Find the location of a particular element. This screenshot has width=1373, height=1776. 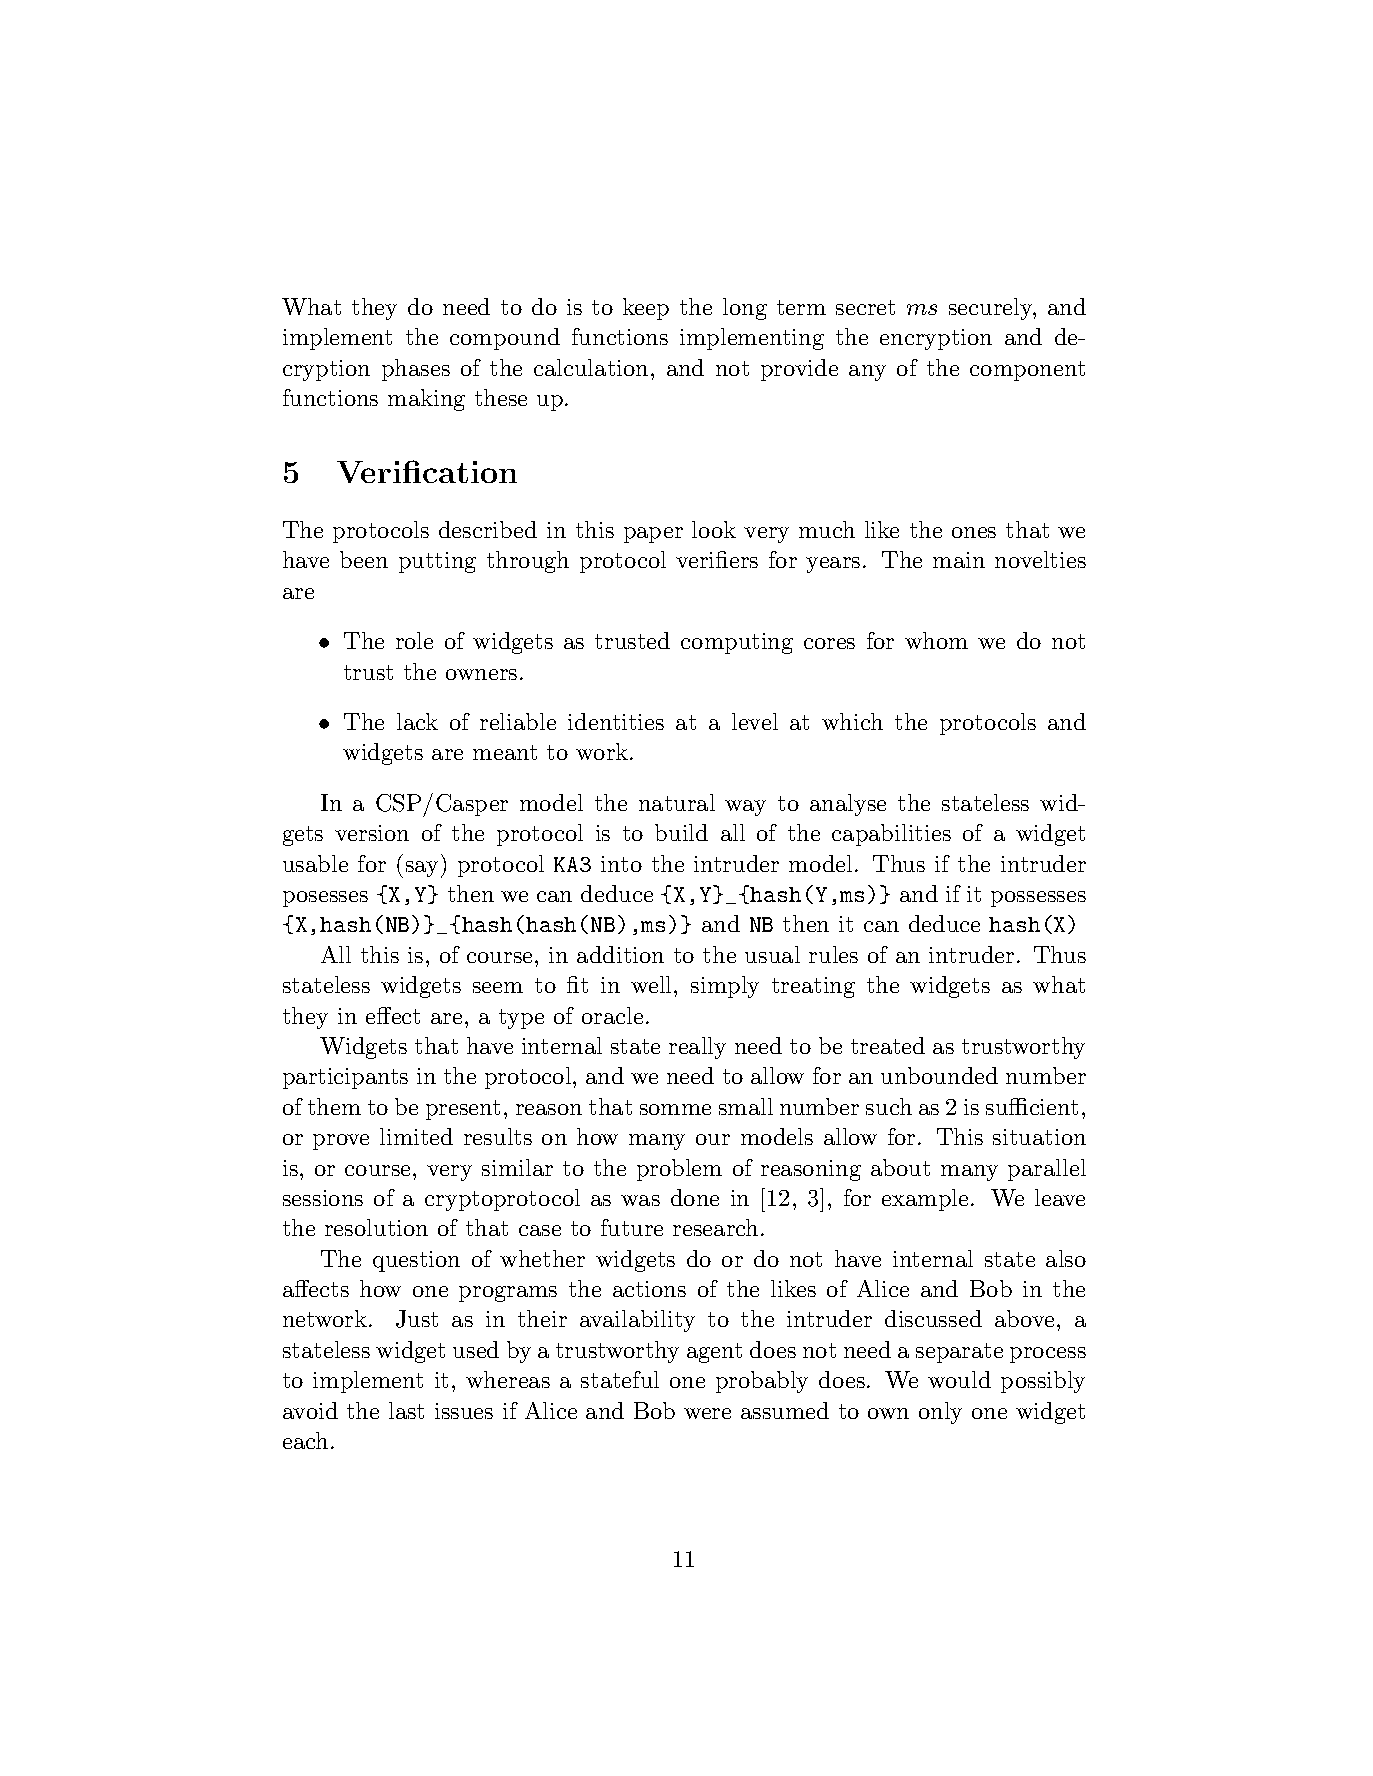

limited is located at coordinates (416, 1136).
